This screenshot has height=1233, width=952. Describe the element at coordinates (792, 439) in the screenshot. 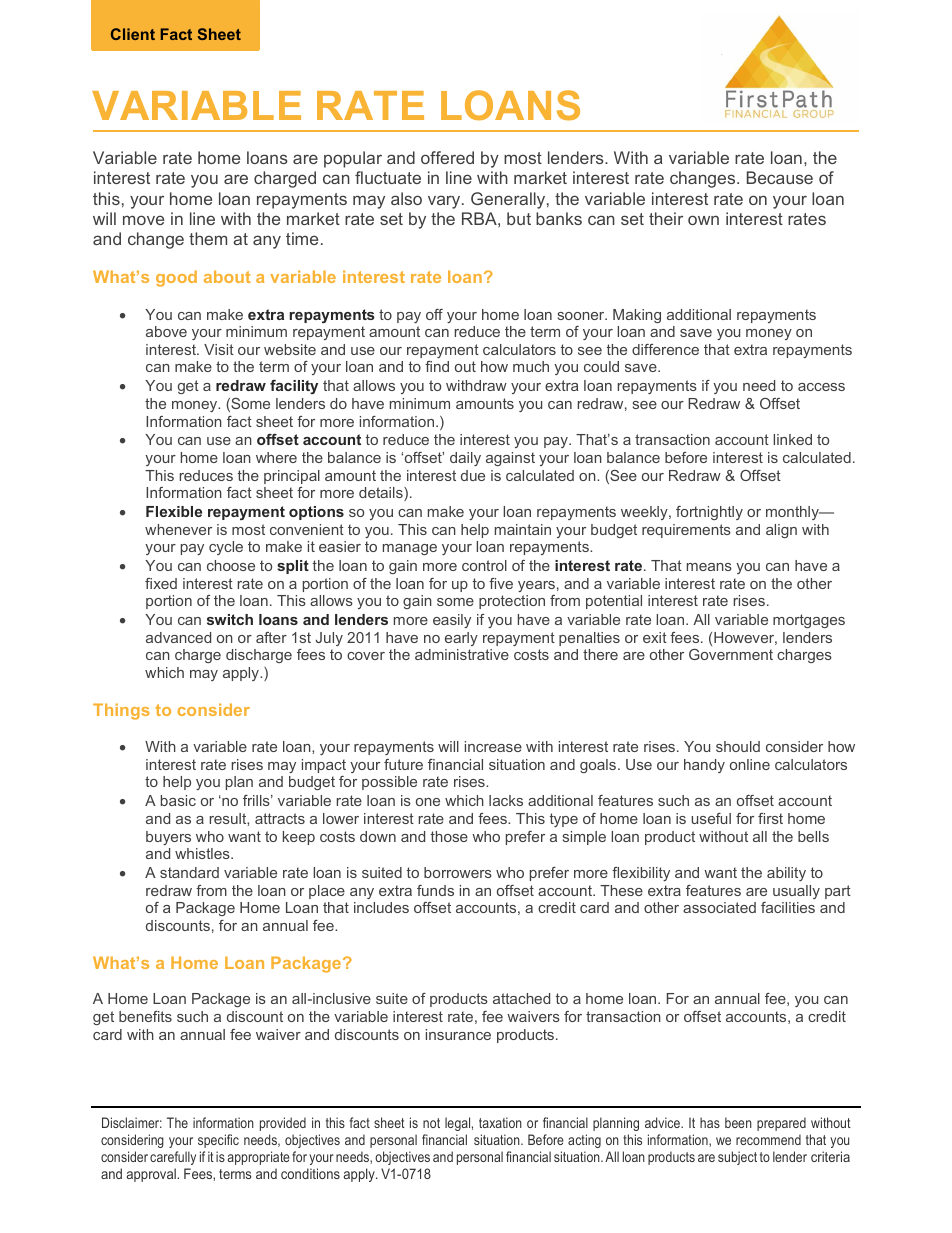

I see `linked` at that location.
